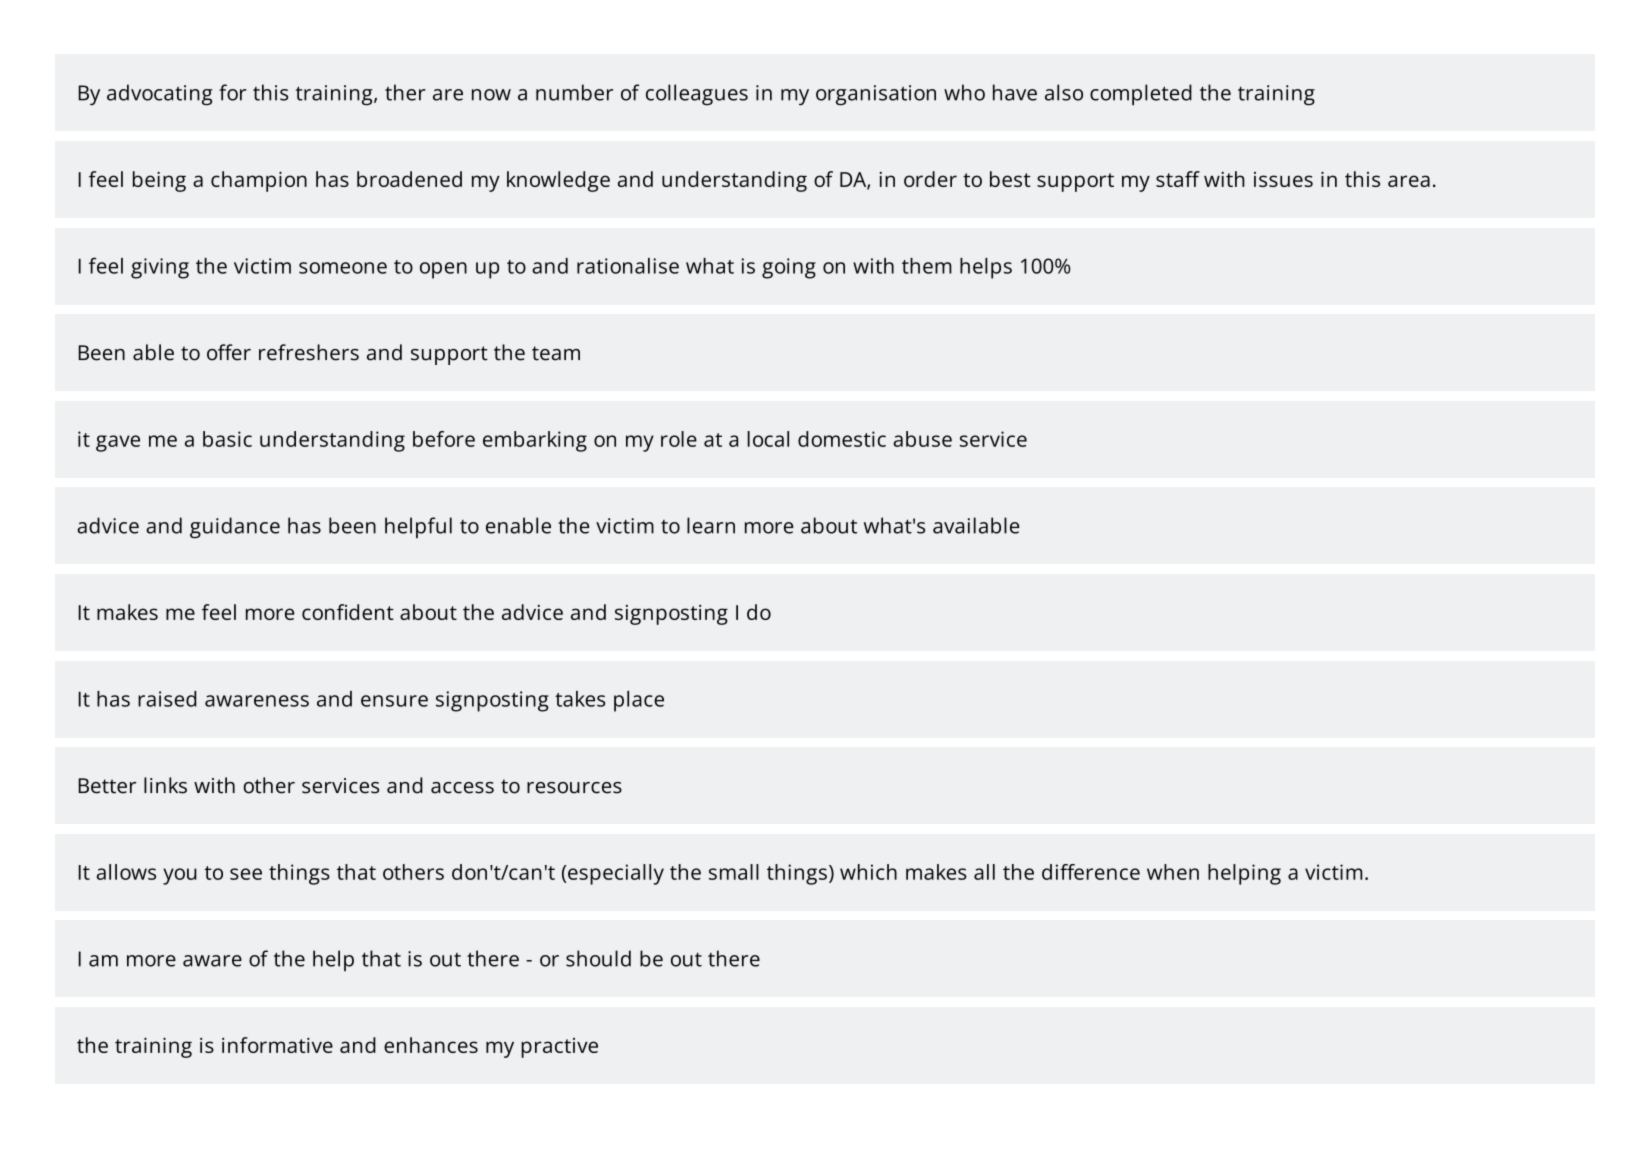 This screenshot has height=1164, width=1647. What do you see at coordinates (1141, 94) in the screenshot?
I see `completed` at bounding box center [1141, 94].
